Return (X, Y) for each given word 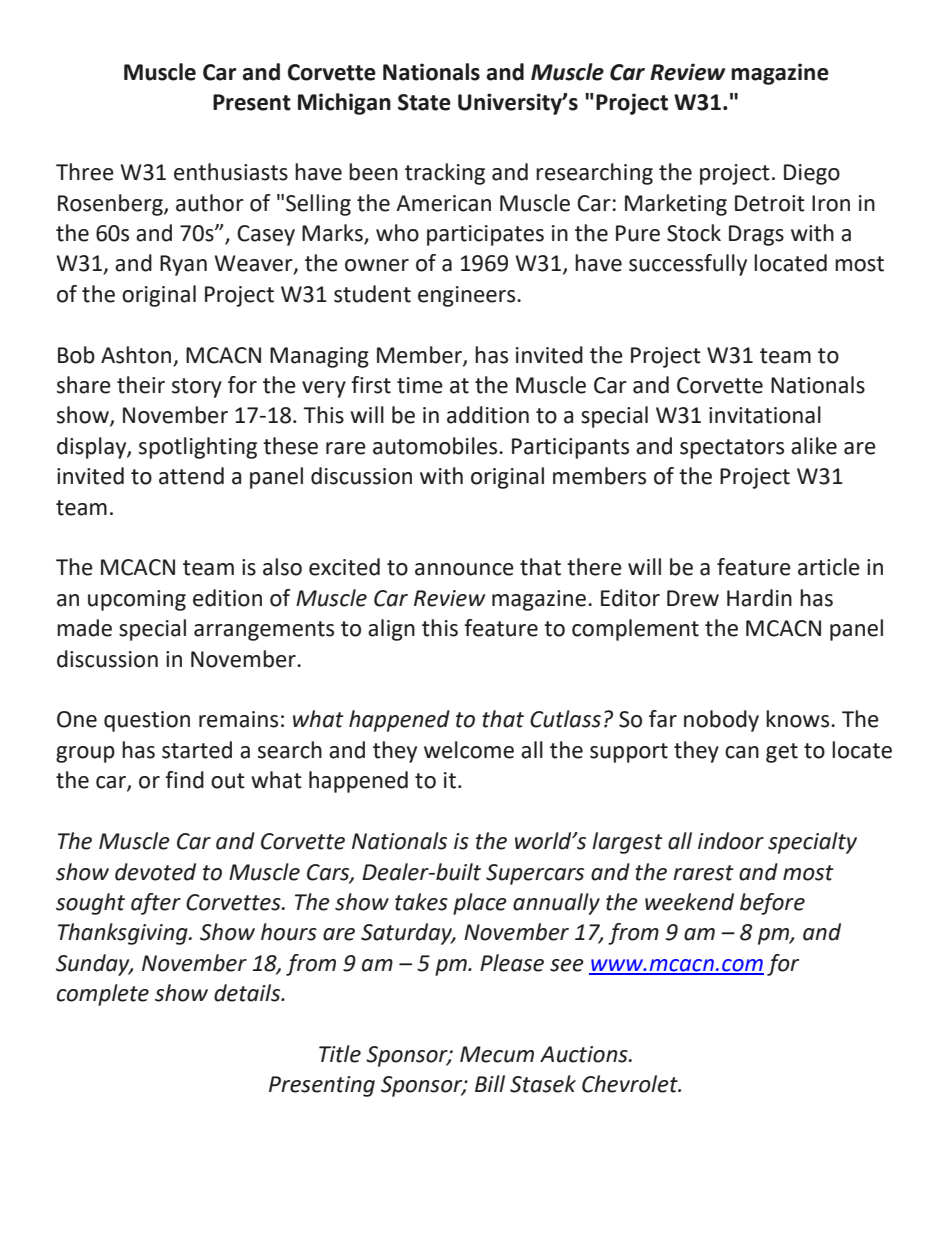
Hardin (759, 598)
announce (464, 569)
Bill (490, 1083)
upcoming (137, 600)
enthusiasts (231, 172)
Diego (812, 174)
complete (103, 995)
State (424, 102)
